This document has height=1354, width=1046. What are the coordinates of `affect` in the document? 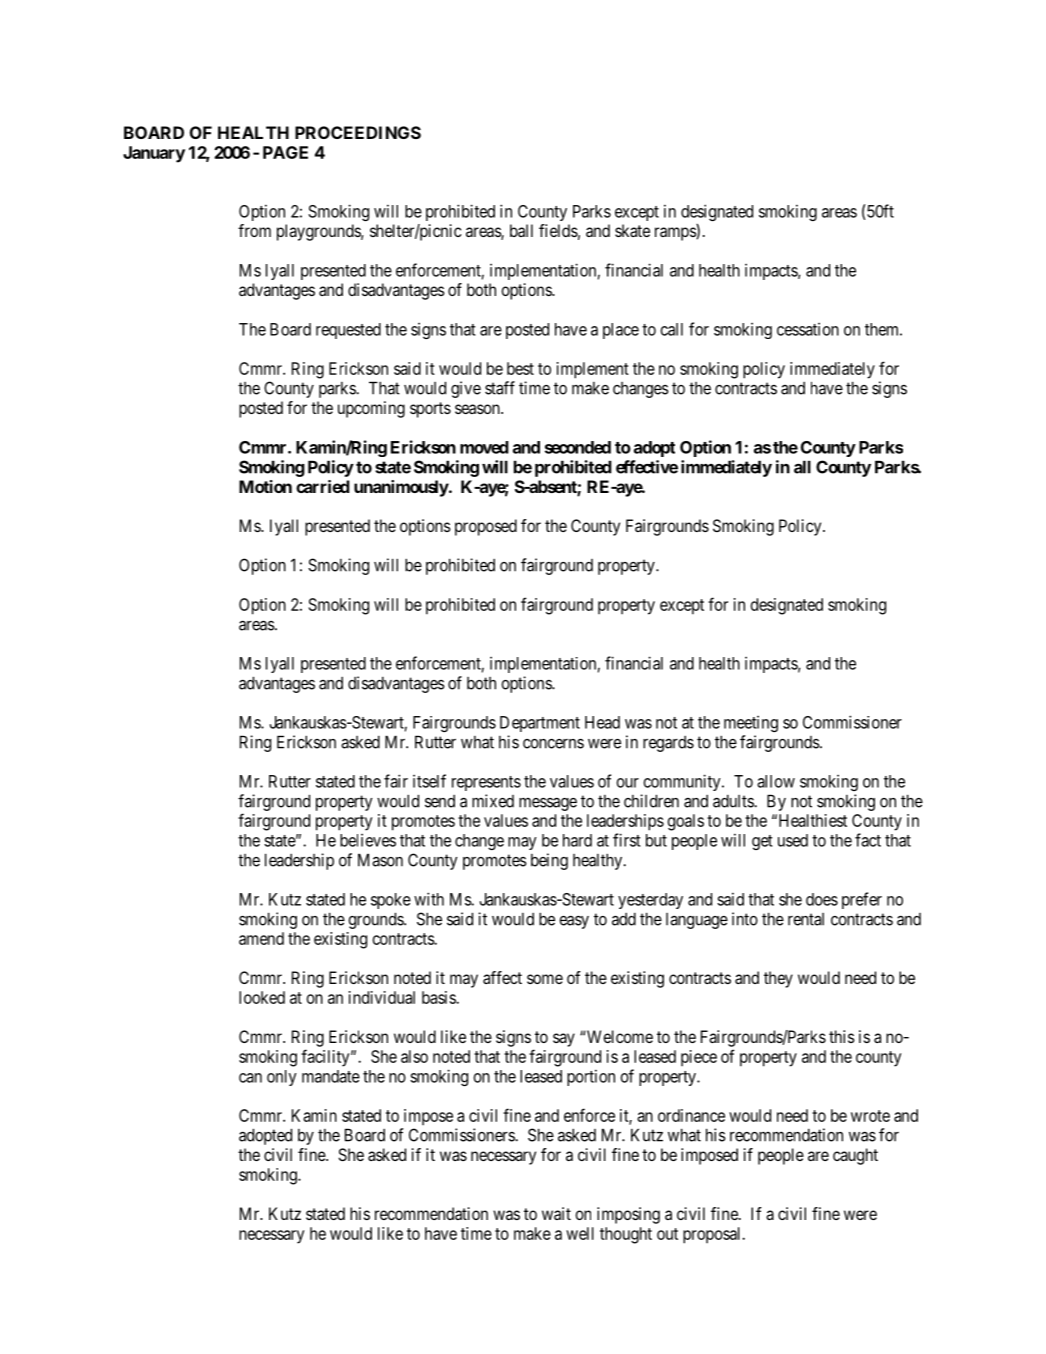 It's located at (502, 977).
